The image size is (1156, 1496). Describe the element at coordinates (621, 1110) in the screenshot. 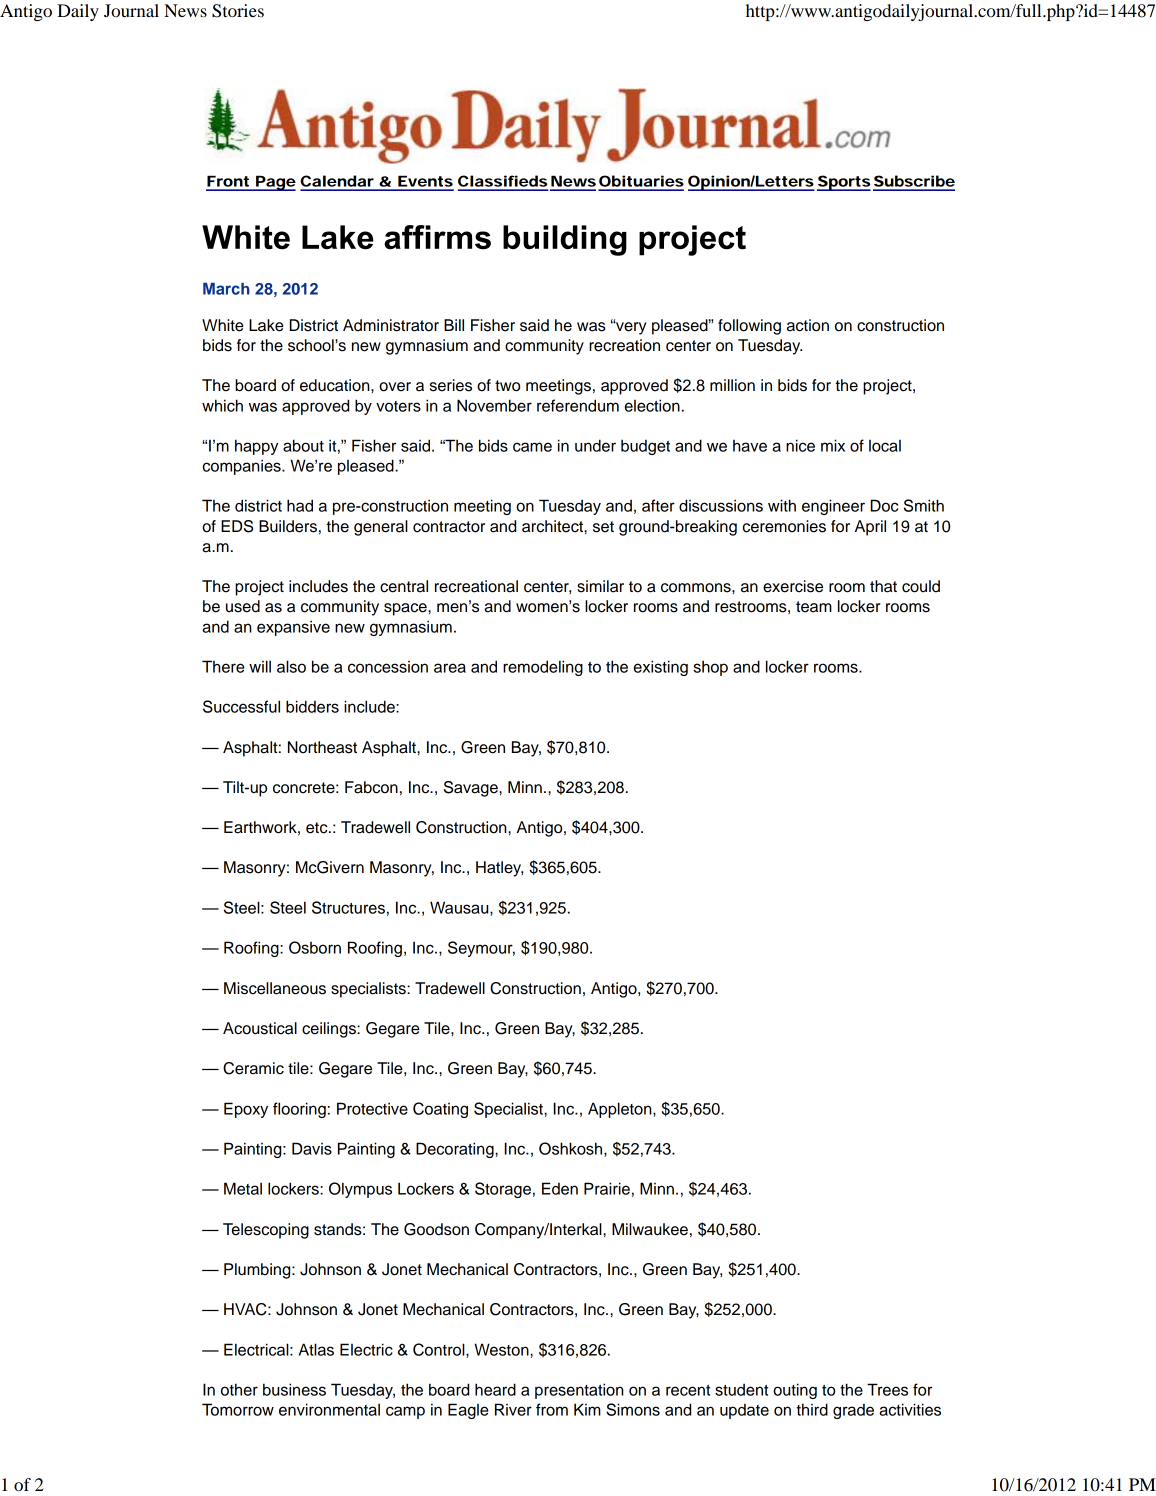

I see `Appleton` at that location.
